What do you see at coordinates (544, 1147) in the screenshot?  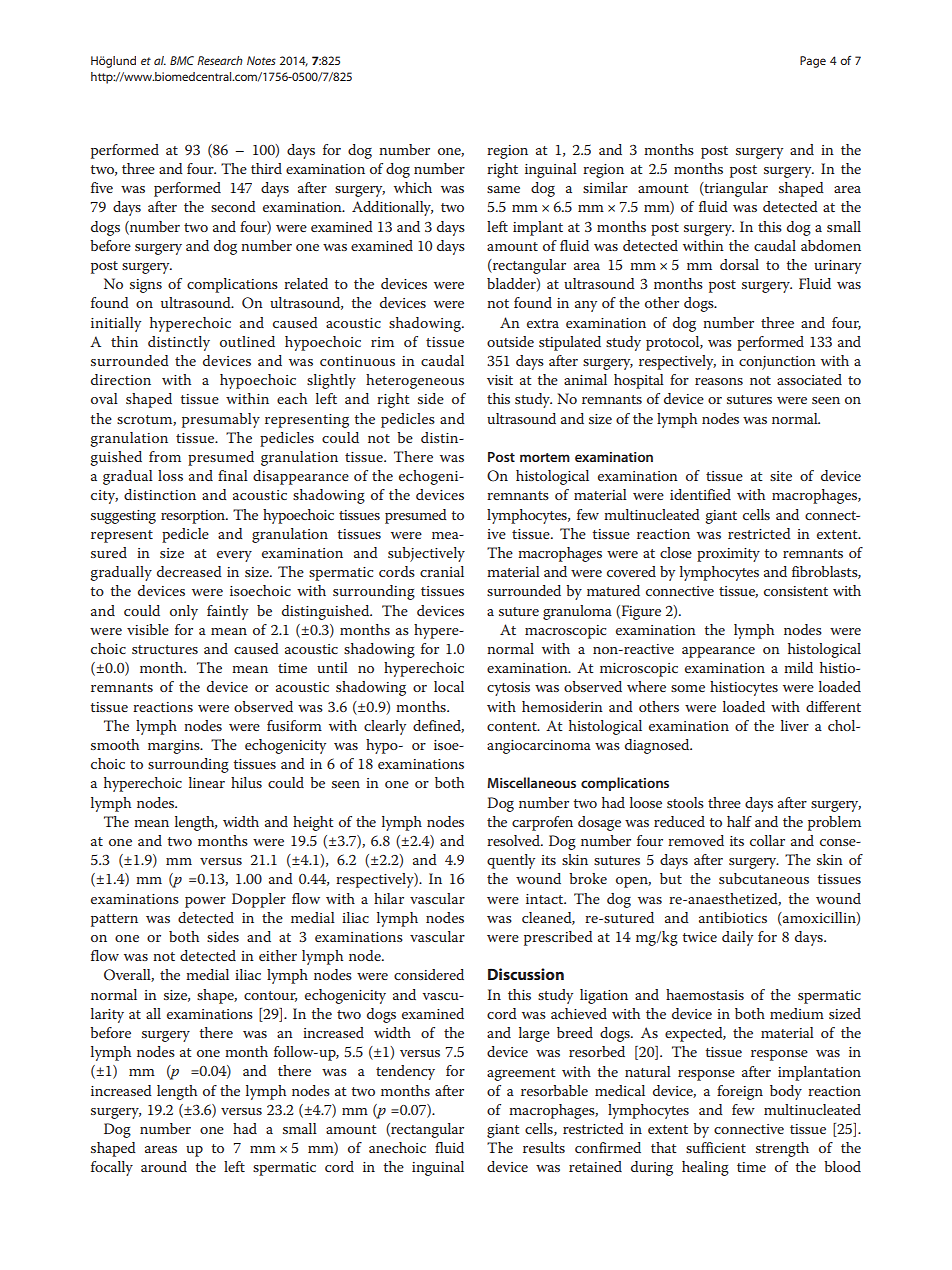 I see `results` at bounding box center [544, 1147].
